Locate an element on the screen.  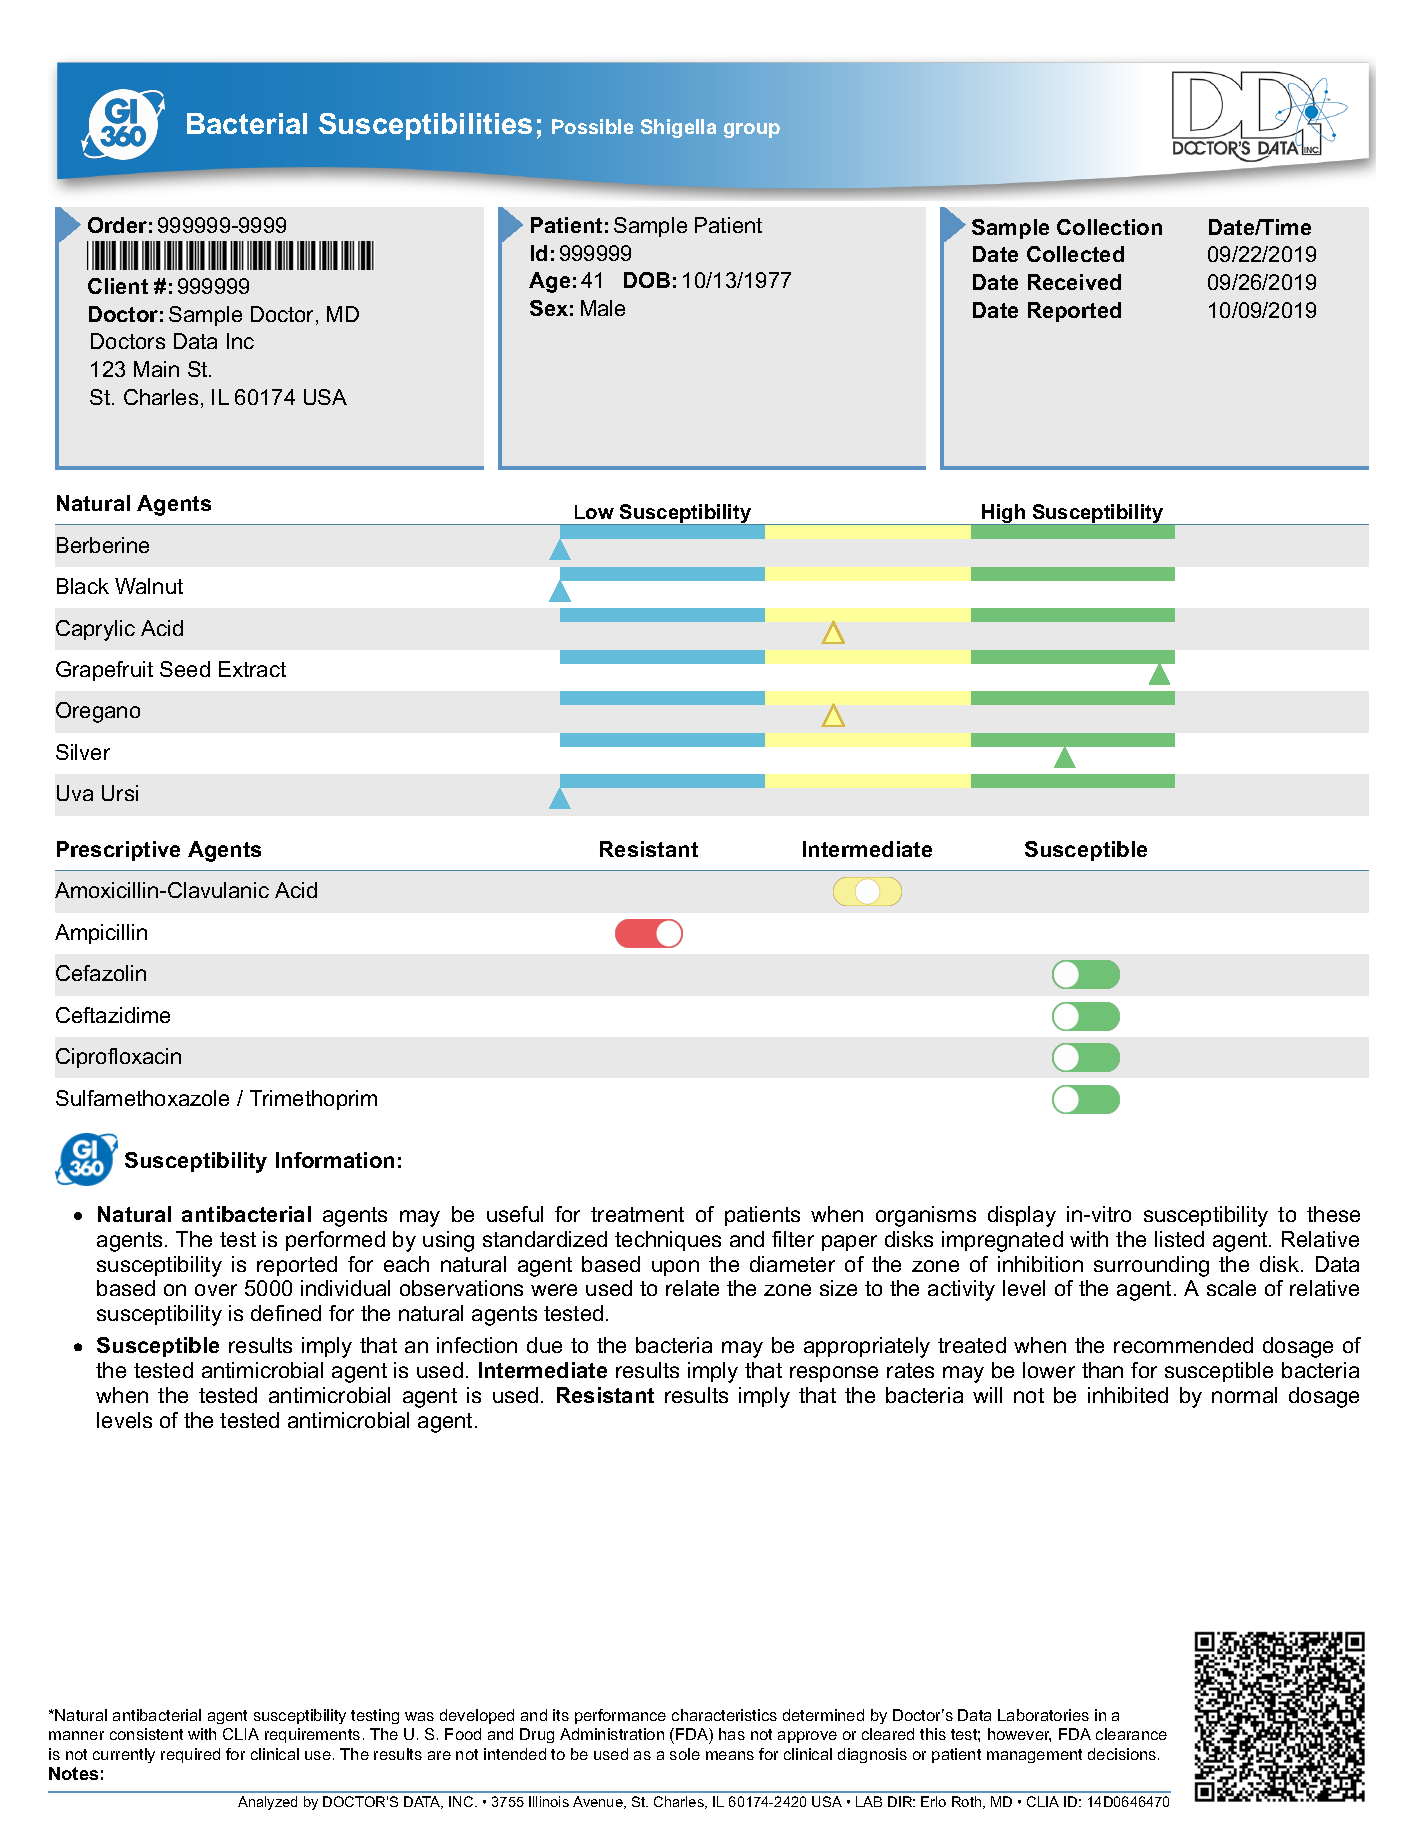
Received is located at coordinates (1074, 282).
